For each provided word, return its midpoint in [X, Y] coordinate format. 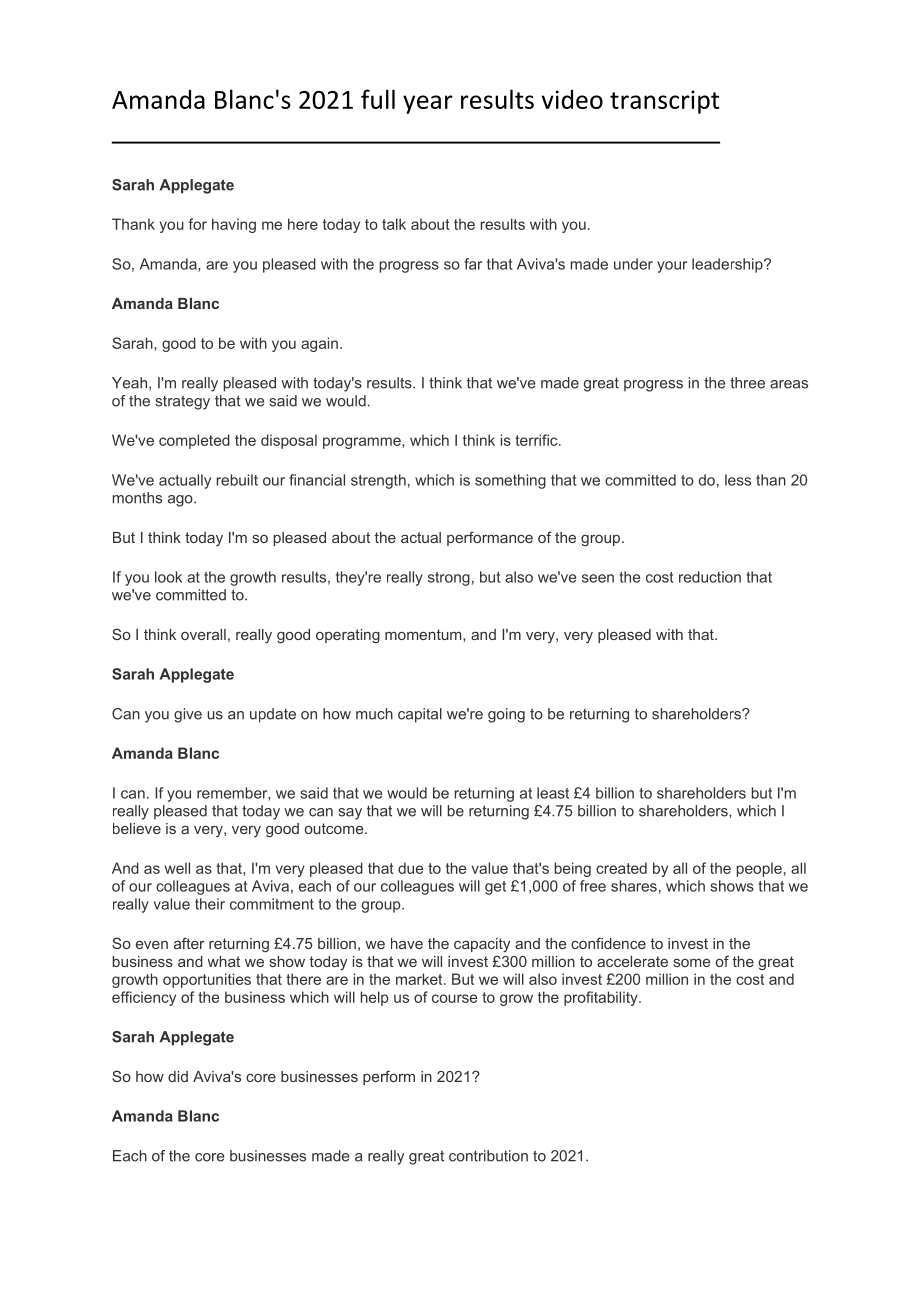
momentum [424, 634]
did [178, 1076]
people [759, 869]
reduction [710, 577]
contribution [488, 1156]
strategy [182, 402]
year [428, 104]
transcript [665, 102]
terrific [537, 440]
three [747, 383]
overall [203, 634]
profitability [602, 998]
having [234, 225]
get [495, 888]
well [177, 868]
